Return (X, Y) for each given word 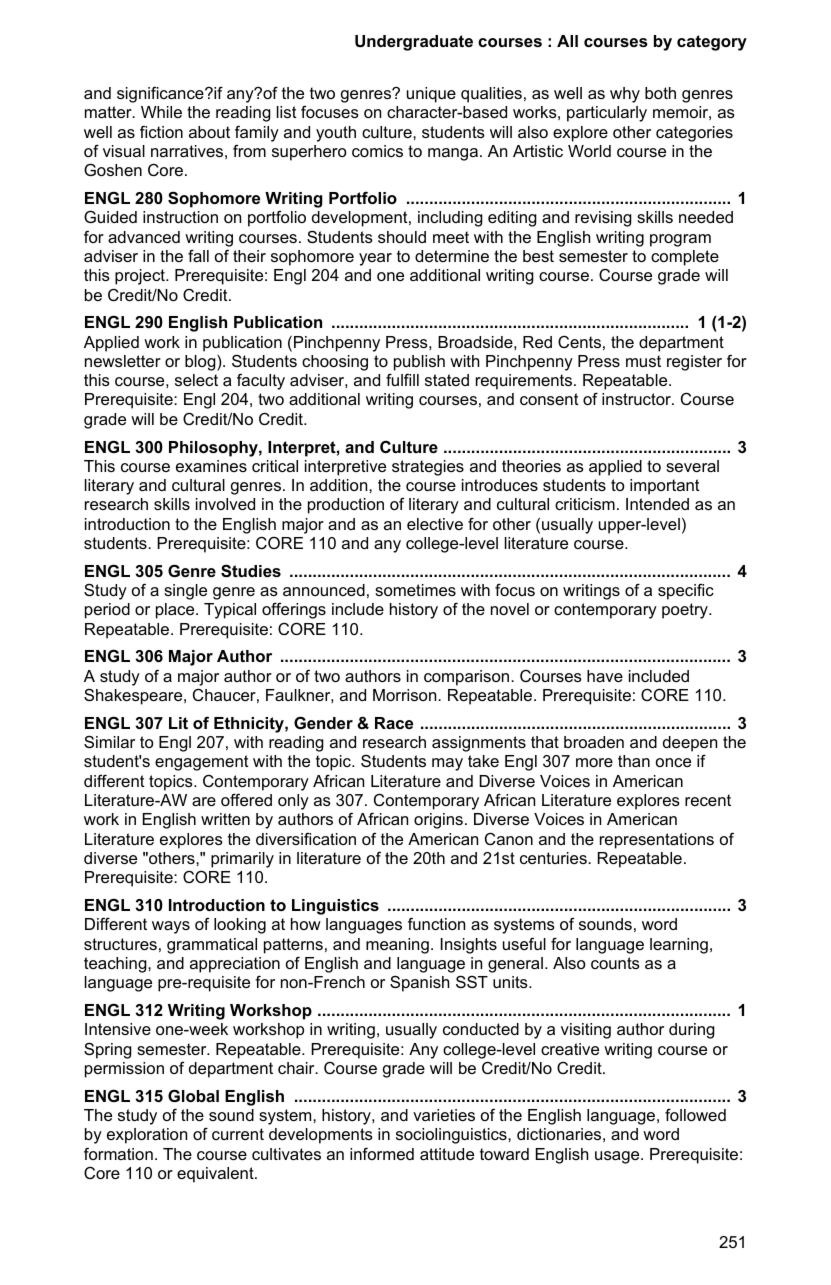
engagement (202, 763)
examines (211, 466)
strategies (428, 468)
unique (431, 95)
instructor (637, 399)
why (625, 95)
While (161, 112)
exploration (147, 1136)
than (634, 761)
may (447, 764)
